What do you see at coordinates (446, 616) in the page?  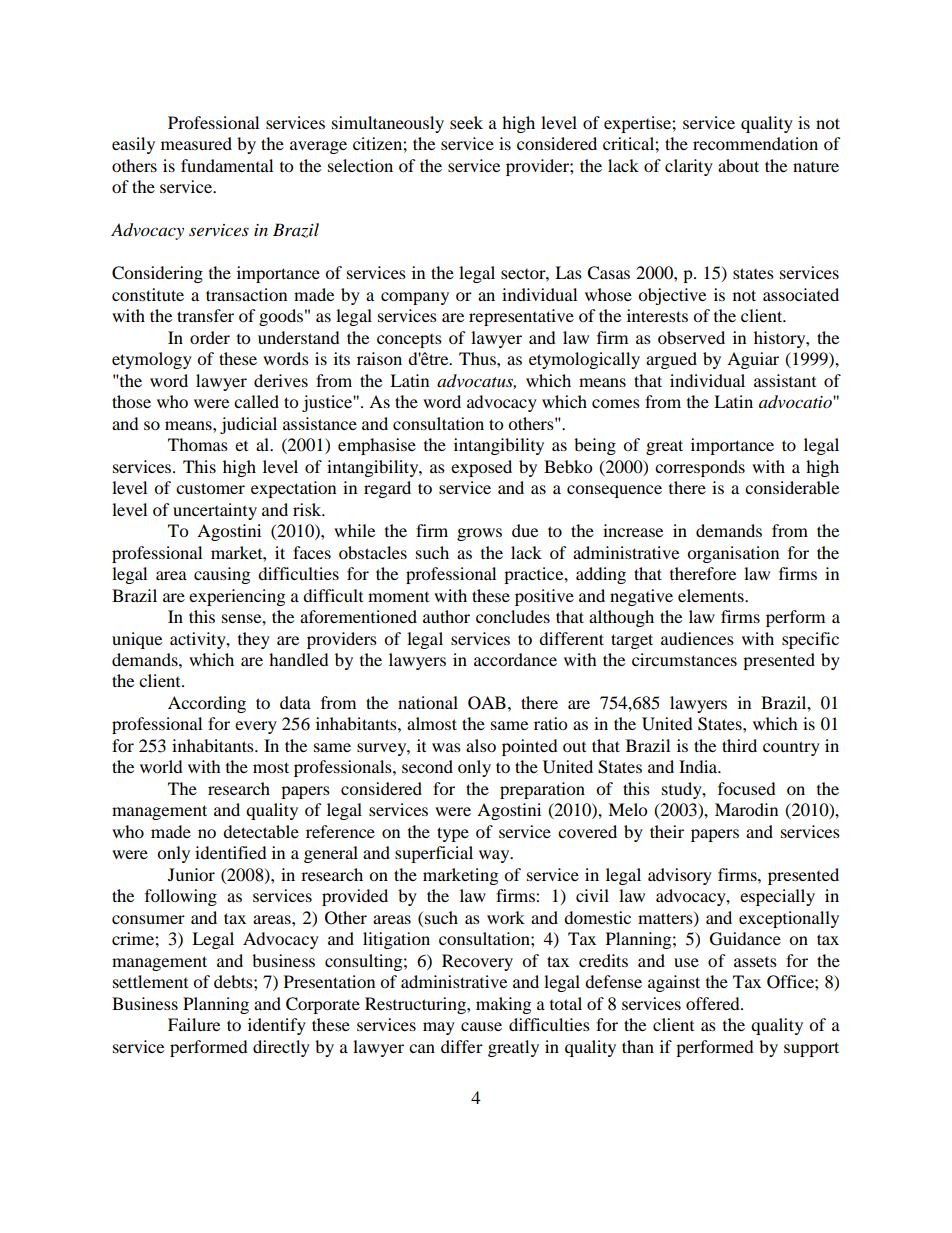 I see `author` at bounding box center [446, 616].
